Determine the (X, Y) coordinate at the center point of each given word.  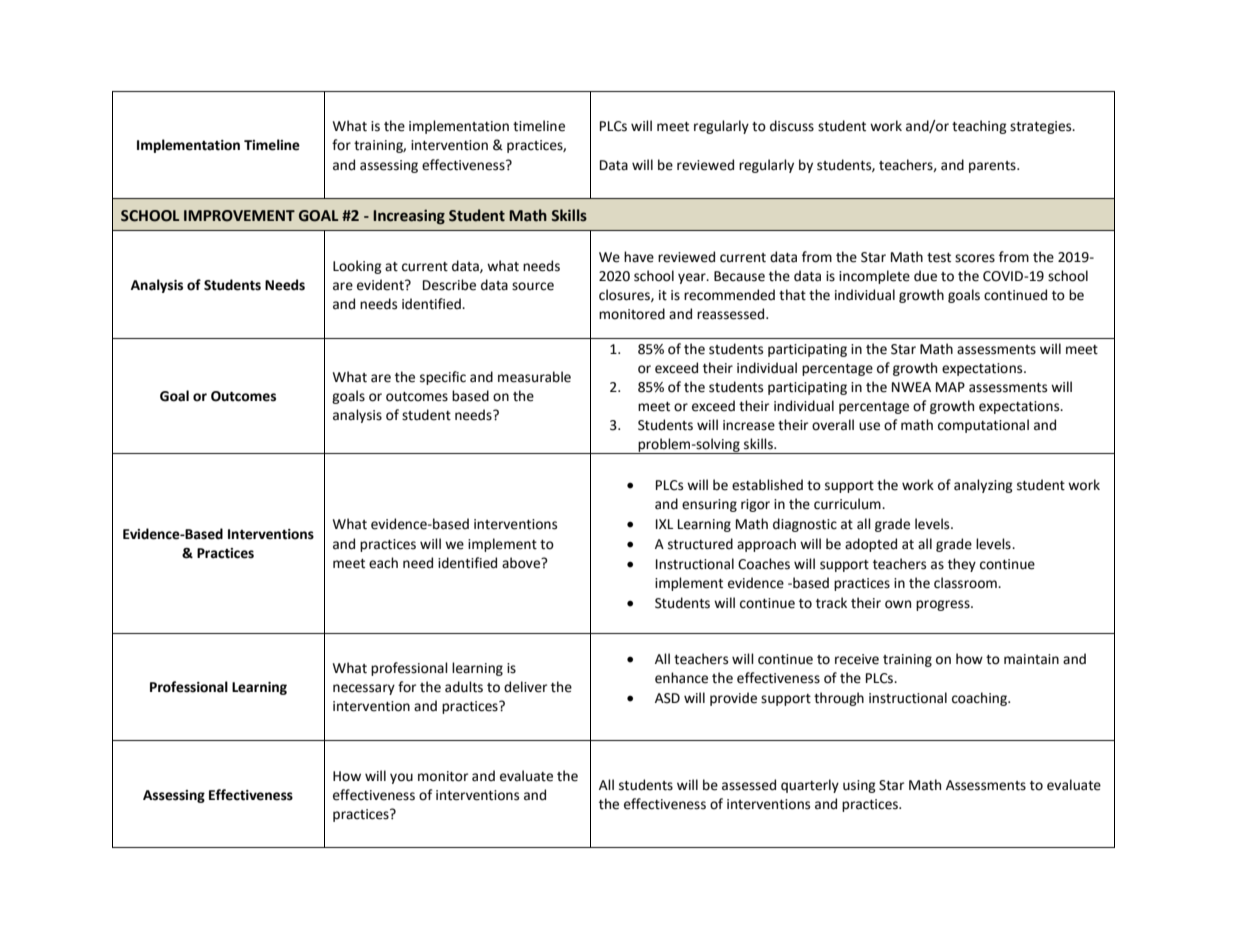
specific (443, 378)
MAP (950, 387)
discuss (792, 126)
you (401, 778)
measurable (534, 377)
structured (700, 544)
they (962, 565)
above (522, 563)
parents (993, 167)
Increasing (409, 217)
